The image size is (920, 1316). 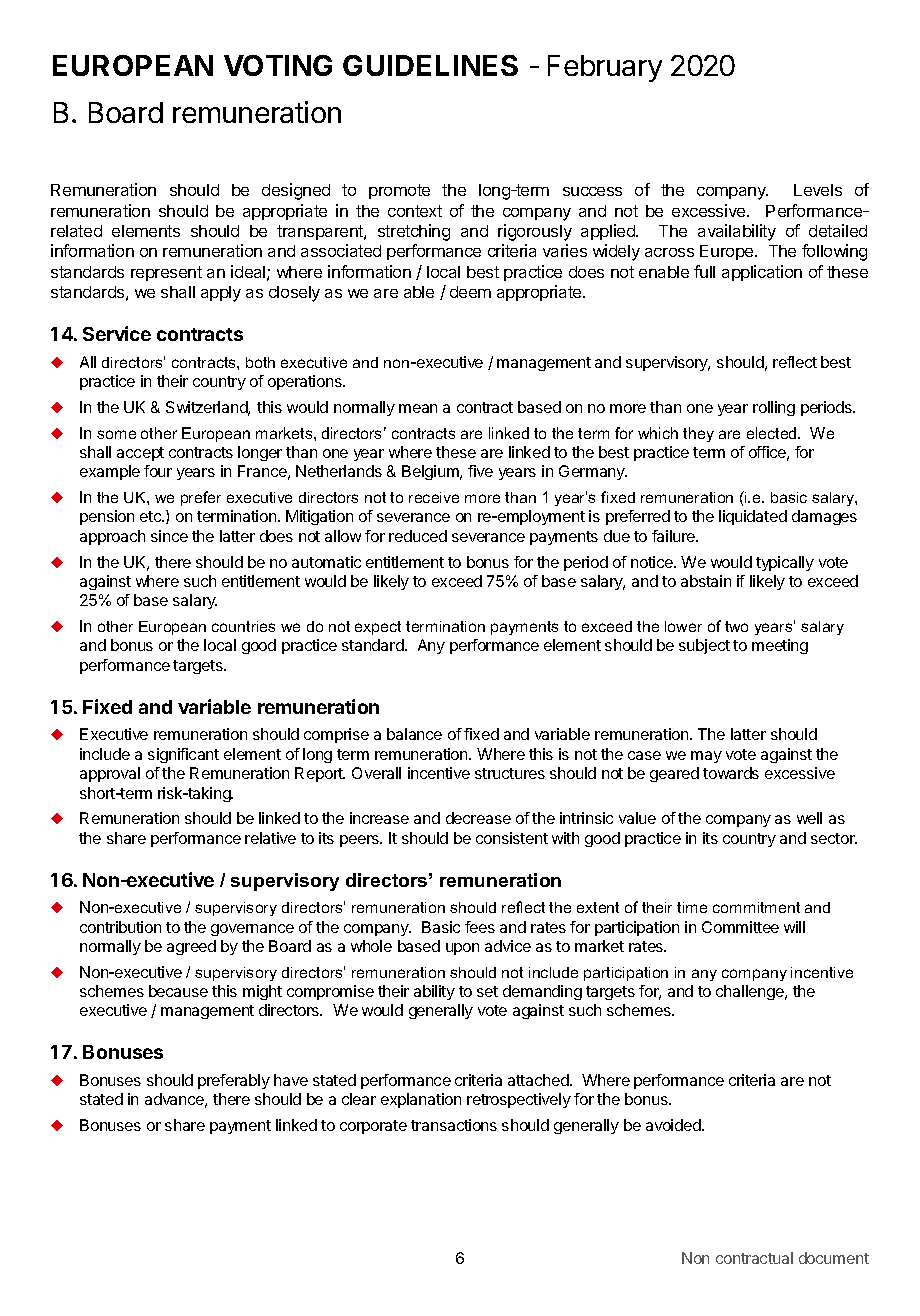 I want to click on because, so click(x=178, y=991).
